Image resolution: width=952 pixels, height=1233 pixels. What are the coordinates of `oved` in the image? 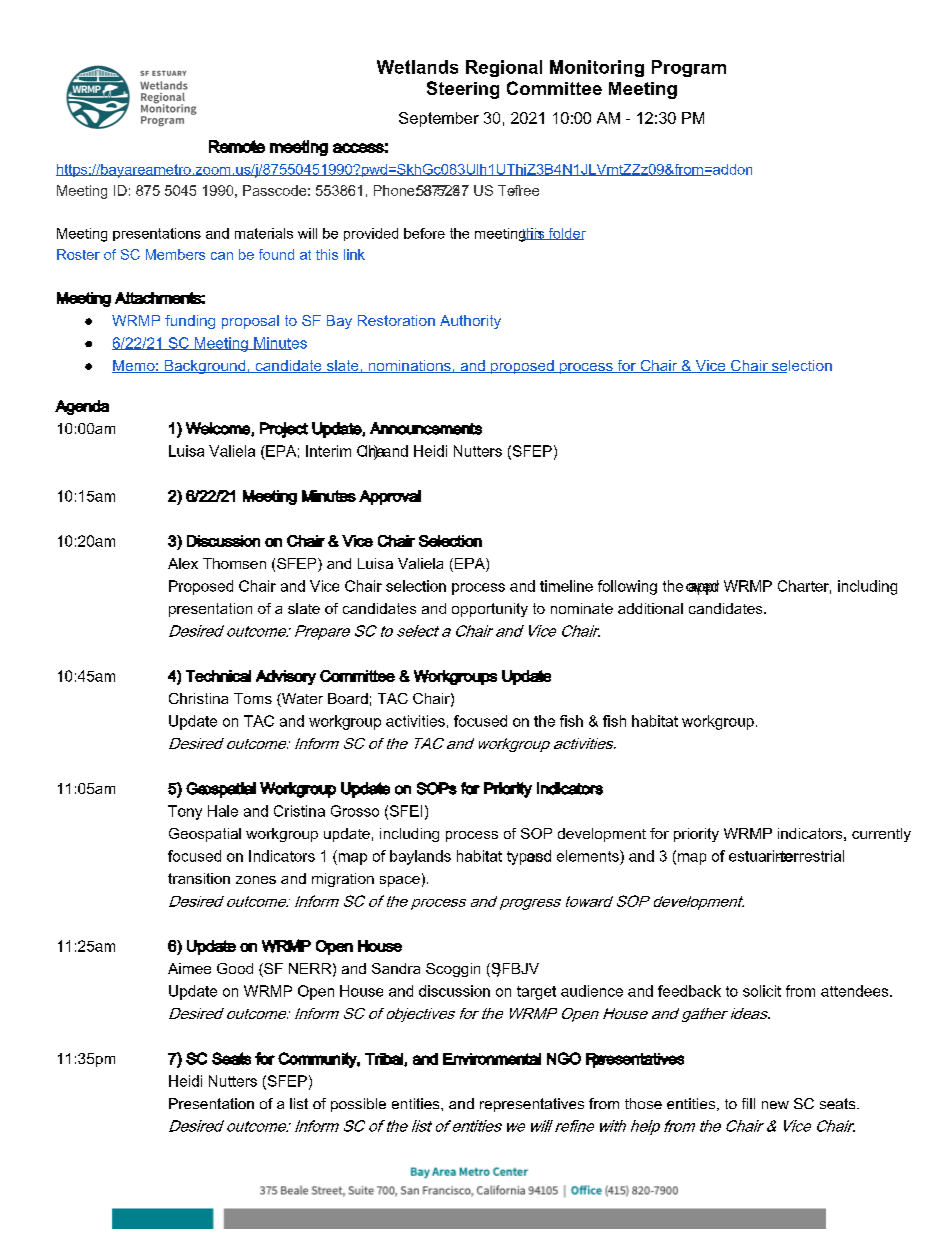 It's located at (702, 587).
